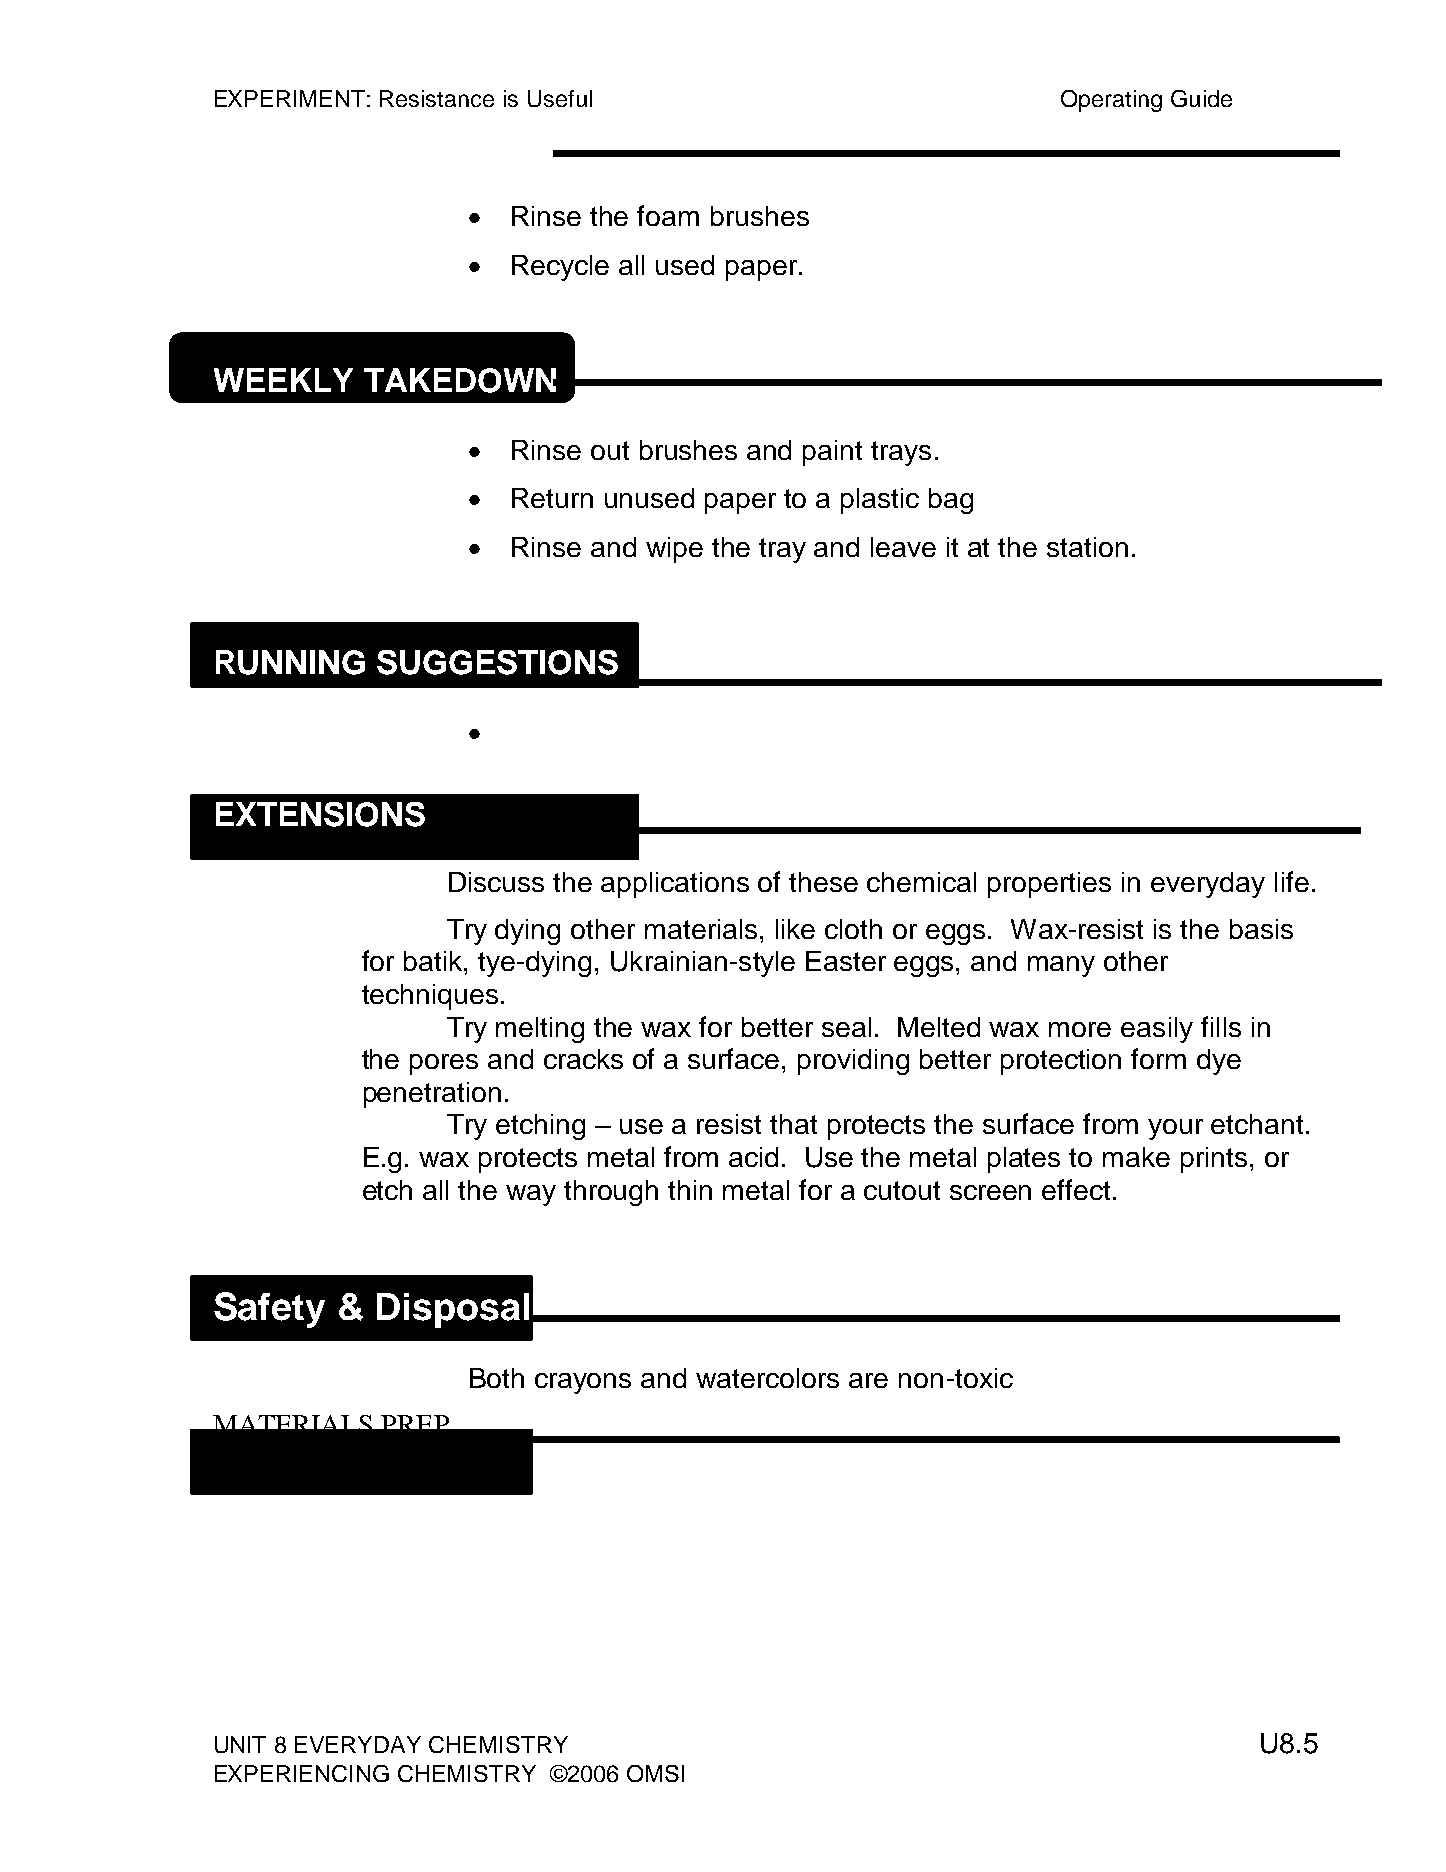 Image resolution: width=1446 pixels, height=1872 pixels. I want to click on Guide, so click(1201, 98).
